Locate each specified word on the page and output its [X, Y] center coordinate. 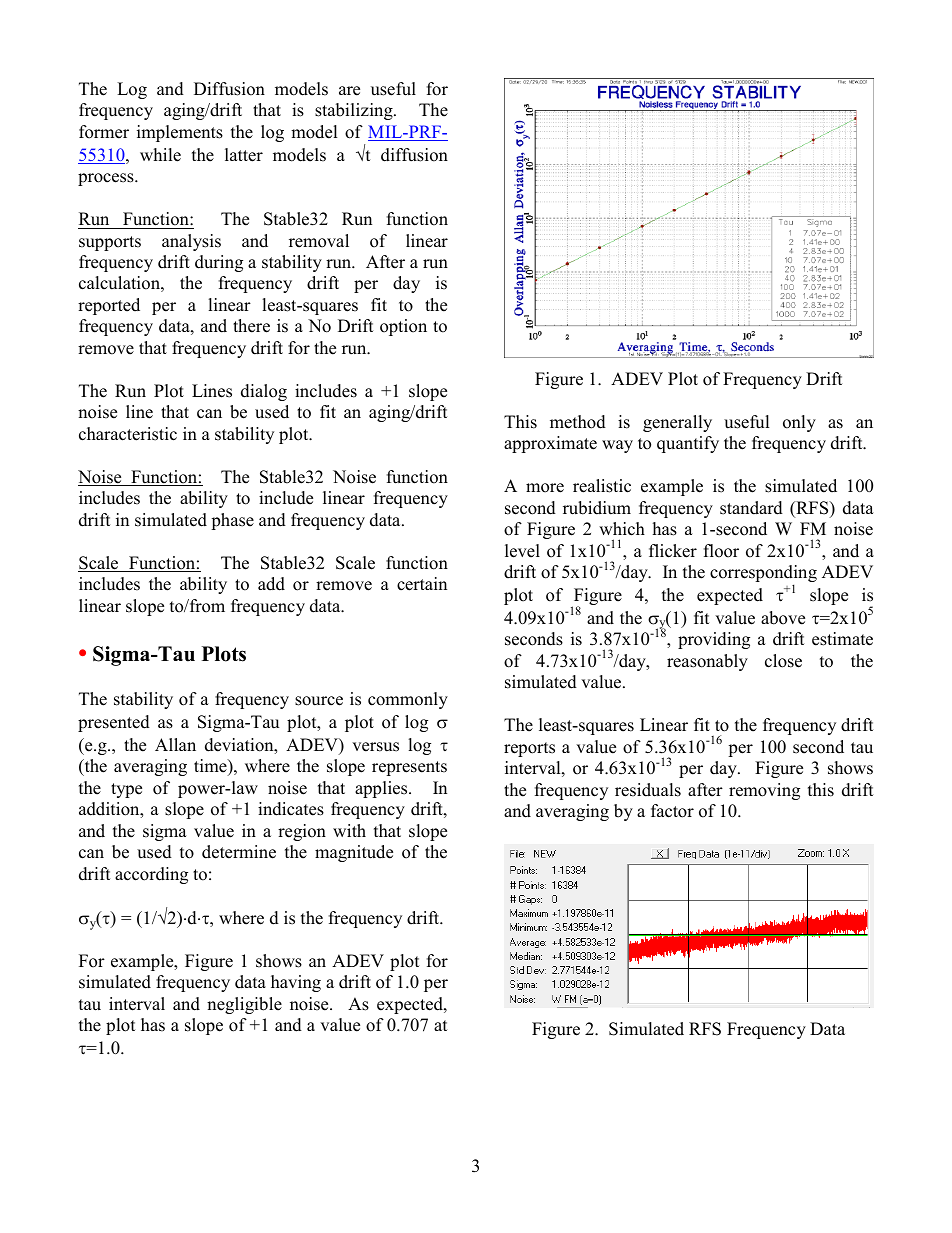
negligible [244, 1005]
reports [529, 749]
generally [677, 423]
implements [180, 133]
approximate [550, 444]
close [783, 661]
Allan [175, 744]
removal [319, 241]
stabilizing [355, 111]
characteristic [128, 434]
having [296, 983]
